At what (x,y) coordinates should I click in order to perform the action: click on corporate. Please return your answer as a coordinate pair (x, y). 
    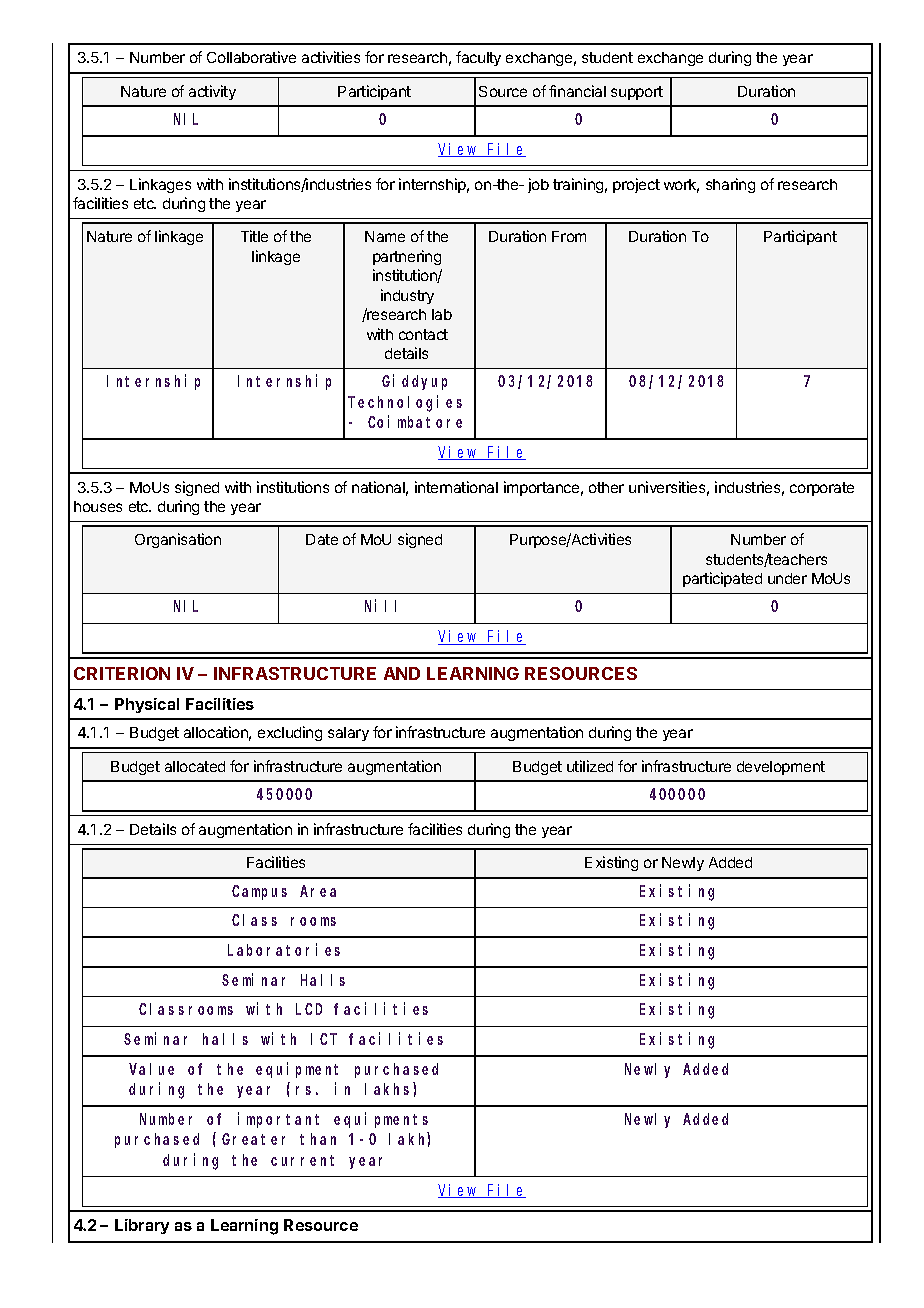
    Looking at the image, I should click on (822, 489).
